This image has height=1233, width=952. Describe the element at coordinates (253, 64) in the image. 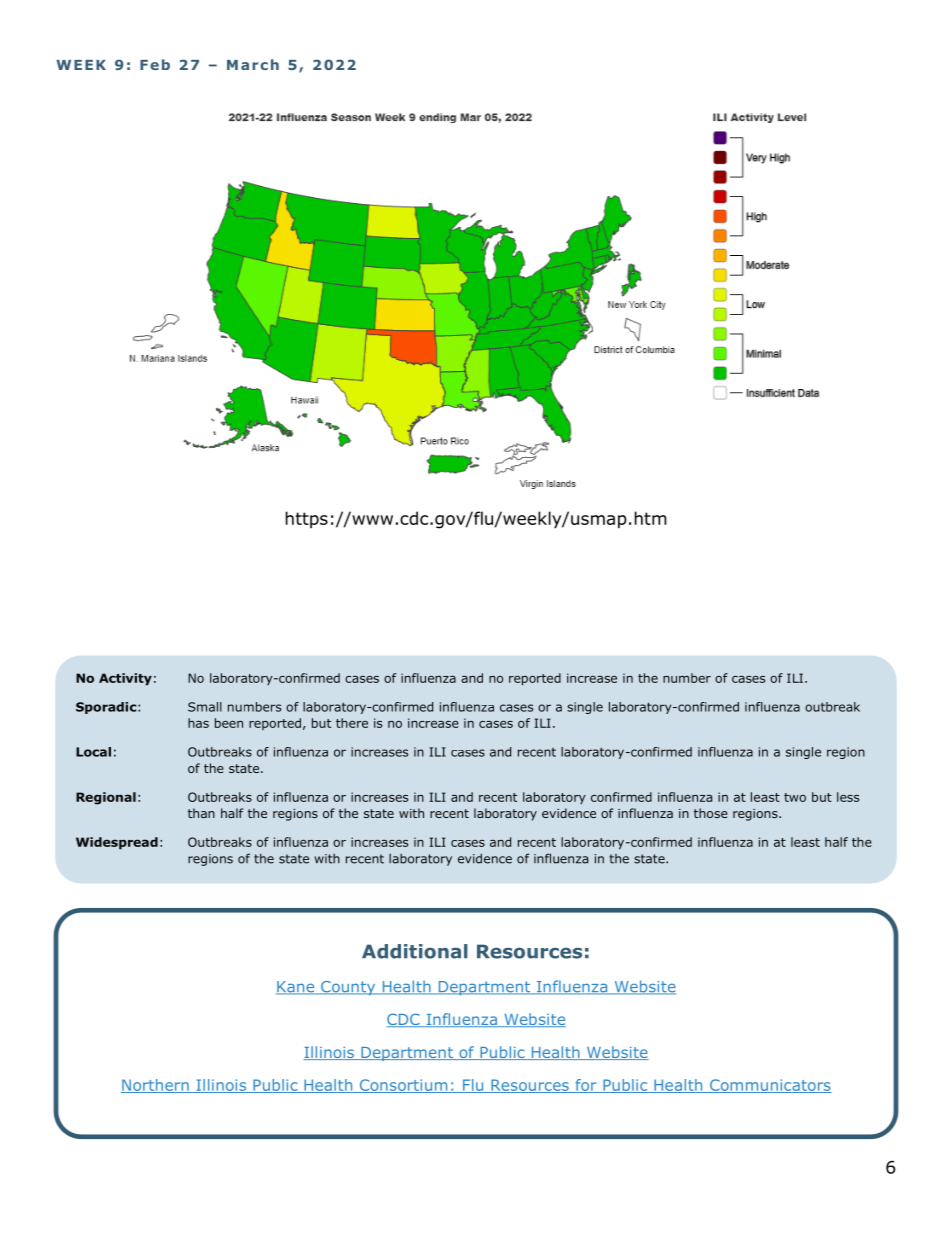

I see `March` at that location.
